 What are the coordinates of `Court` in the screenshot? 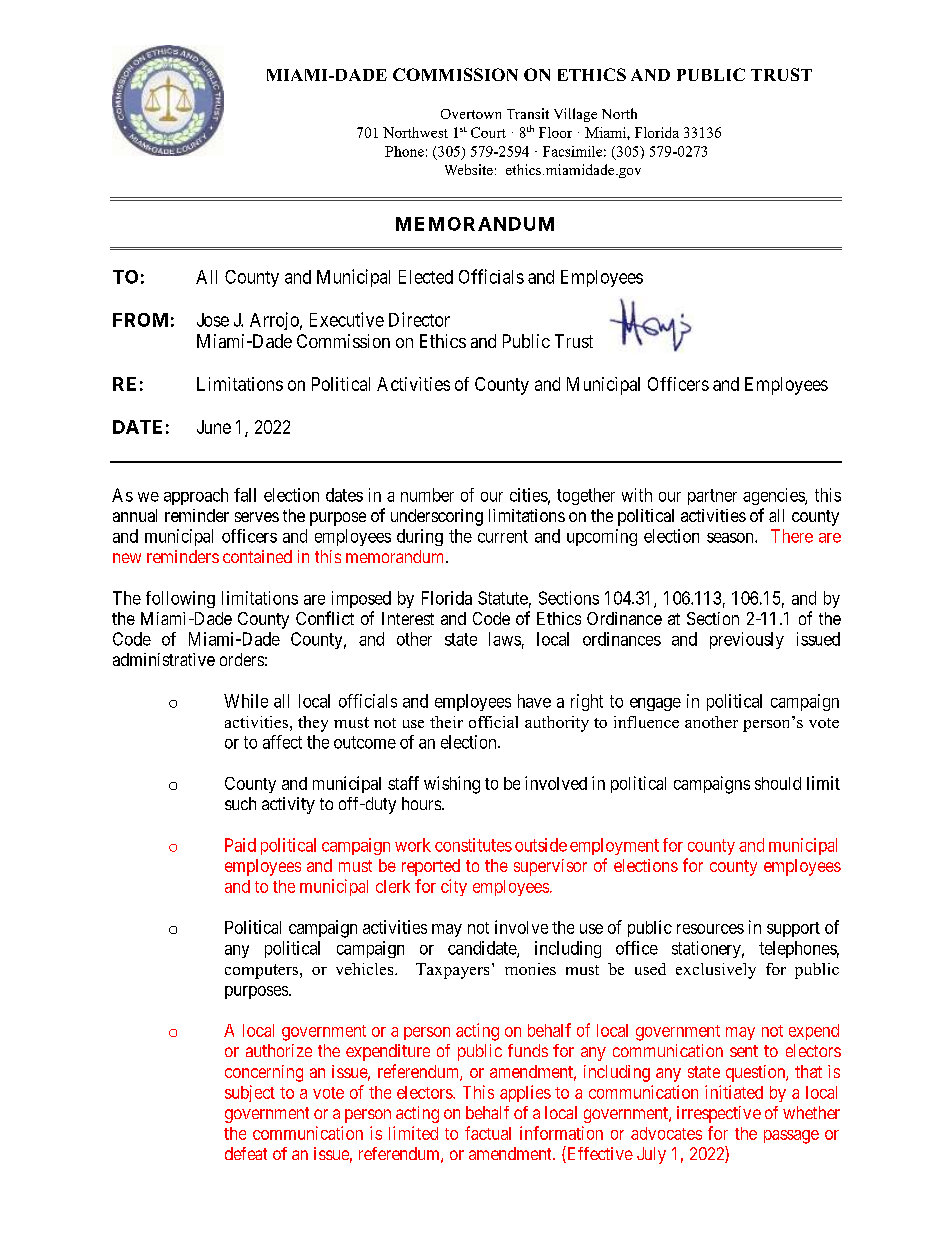 It's located at (488, 132).
